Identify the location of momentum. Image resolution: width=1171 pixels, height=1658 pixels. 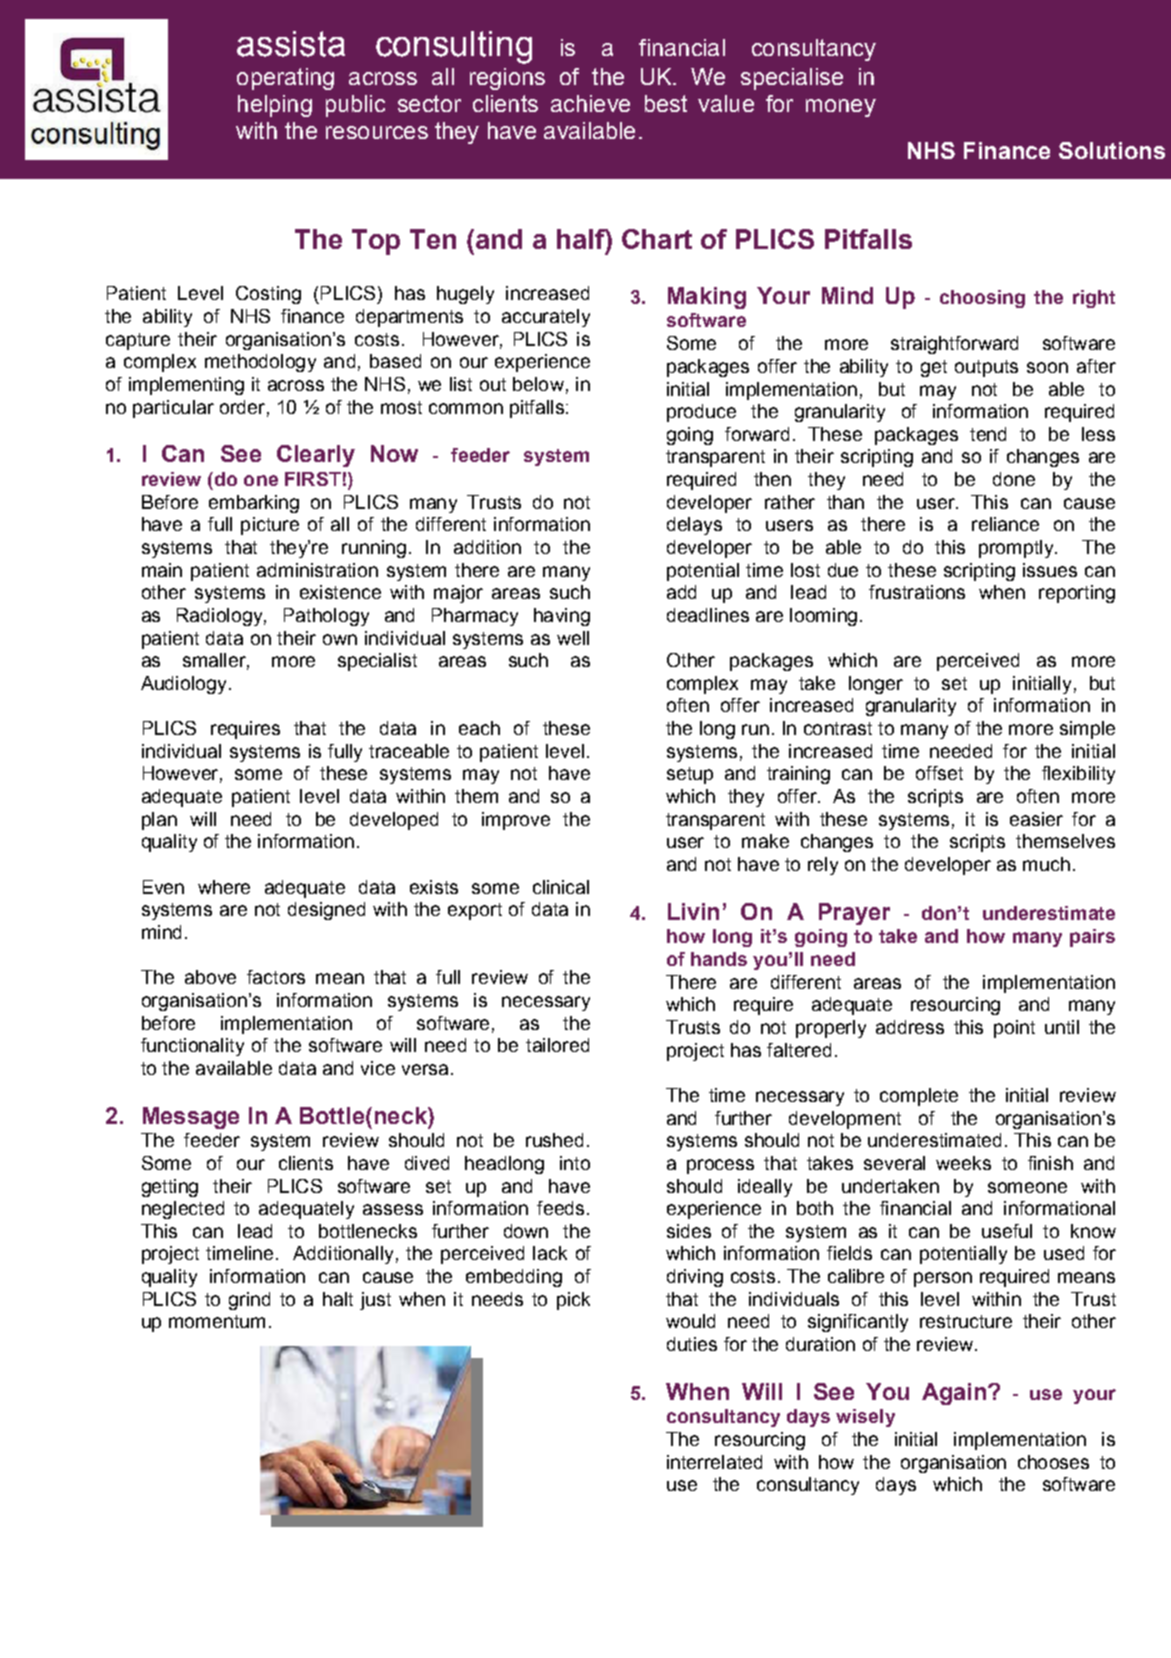
(217, 1321).
